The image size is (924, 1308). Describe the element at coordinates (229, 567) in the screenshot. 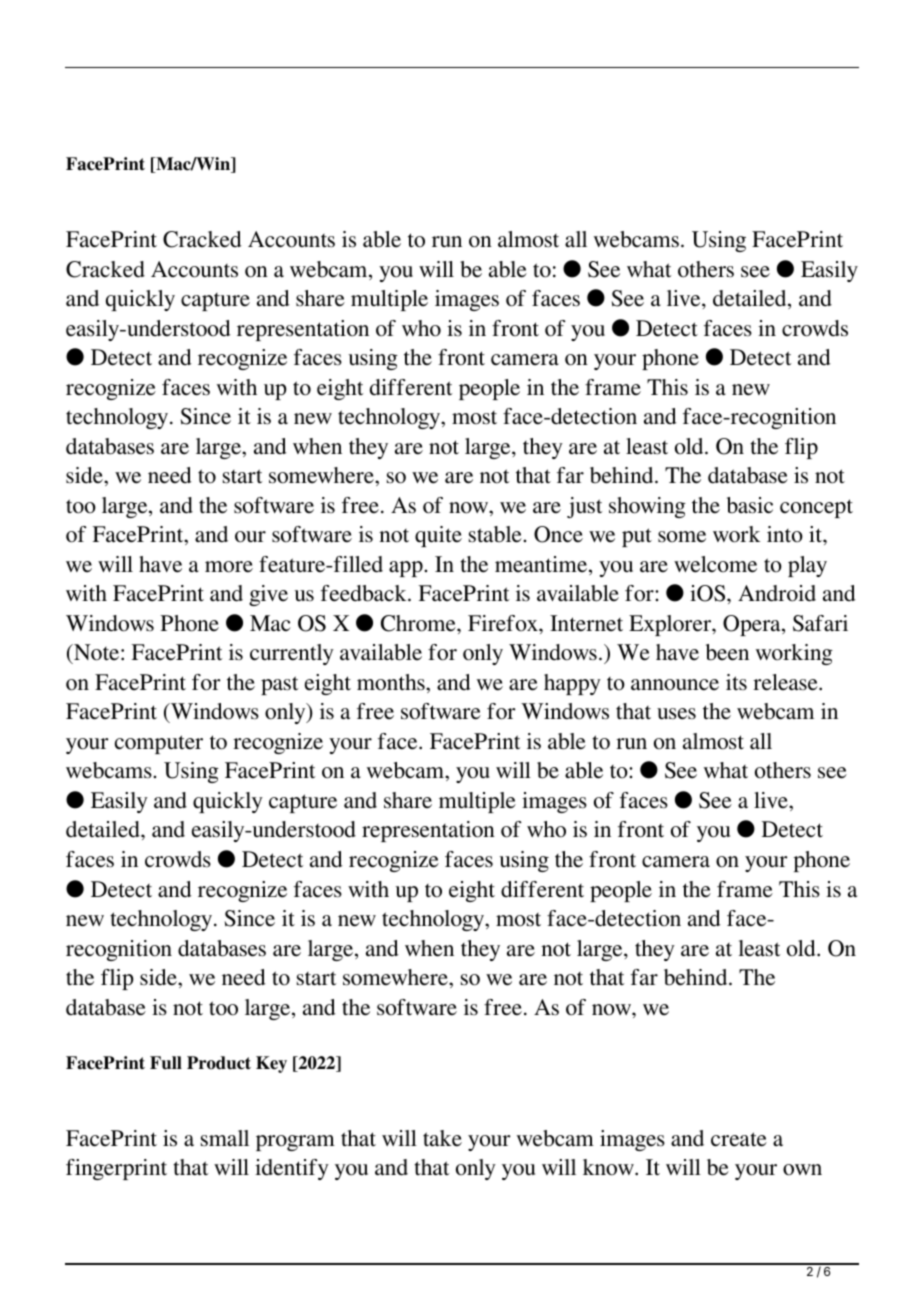

I see `more` at that location.
